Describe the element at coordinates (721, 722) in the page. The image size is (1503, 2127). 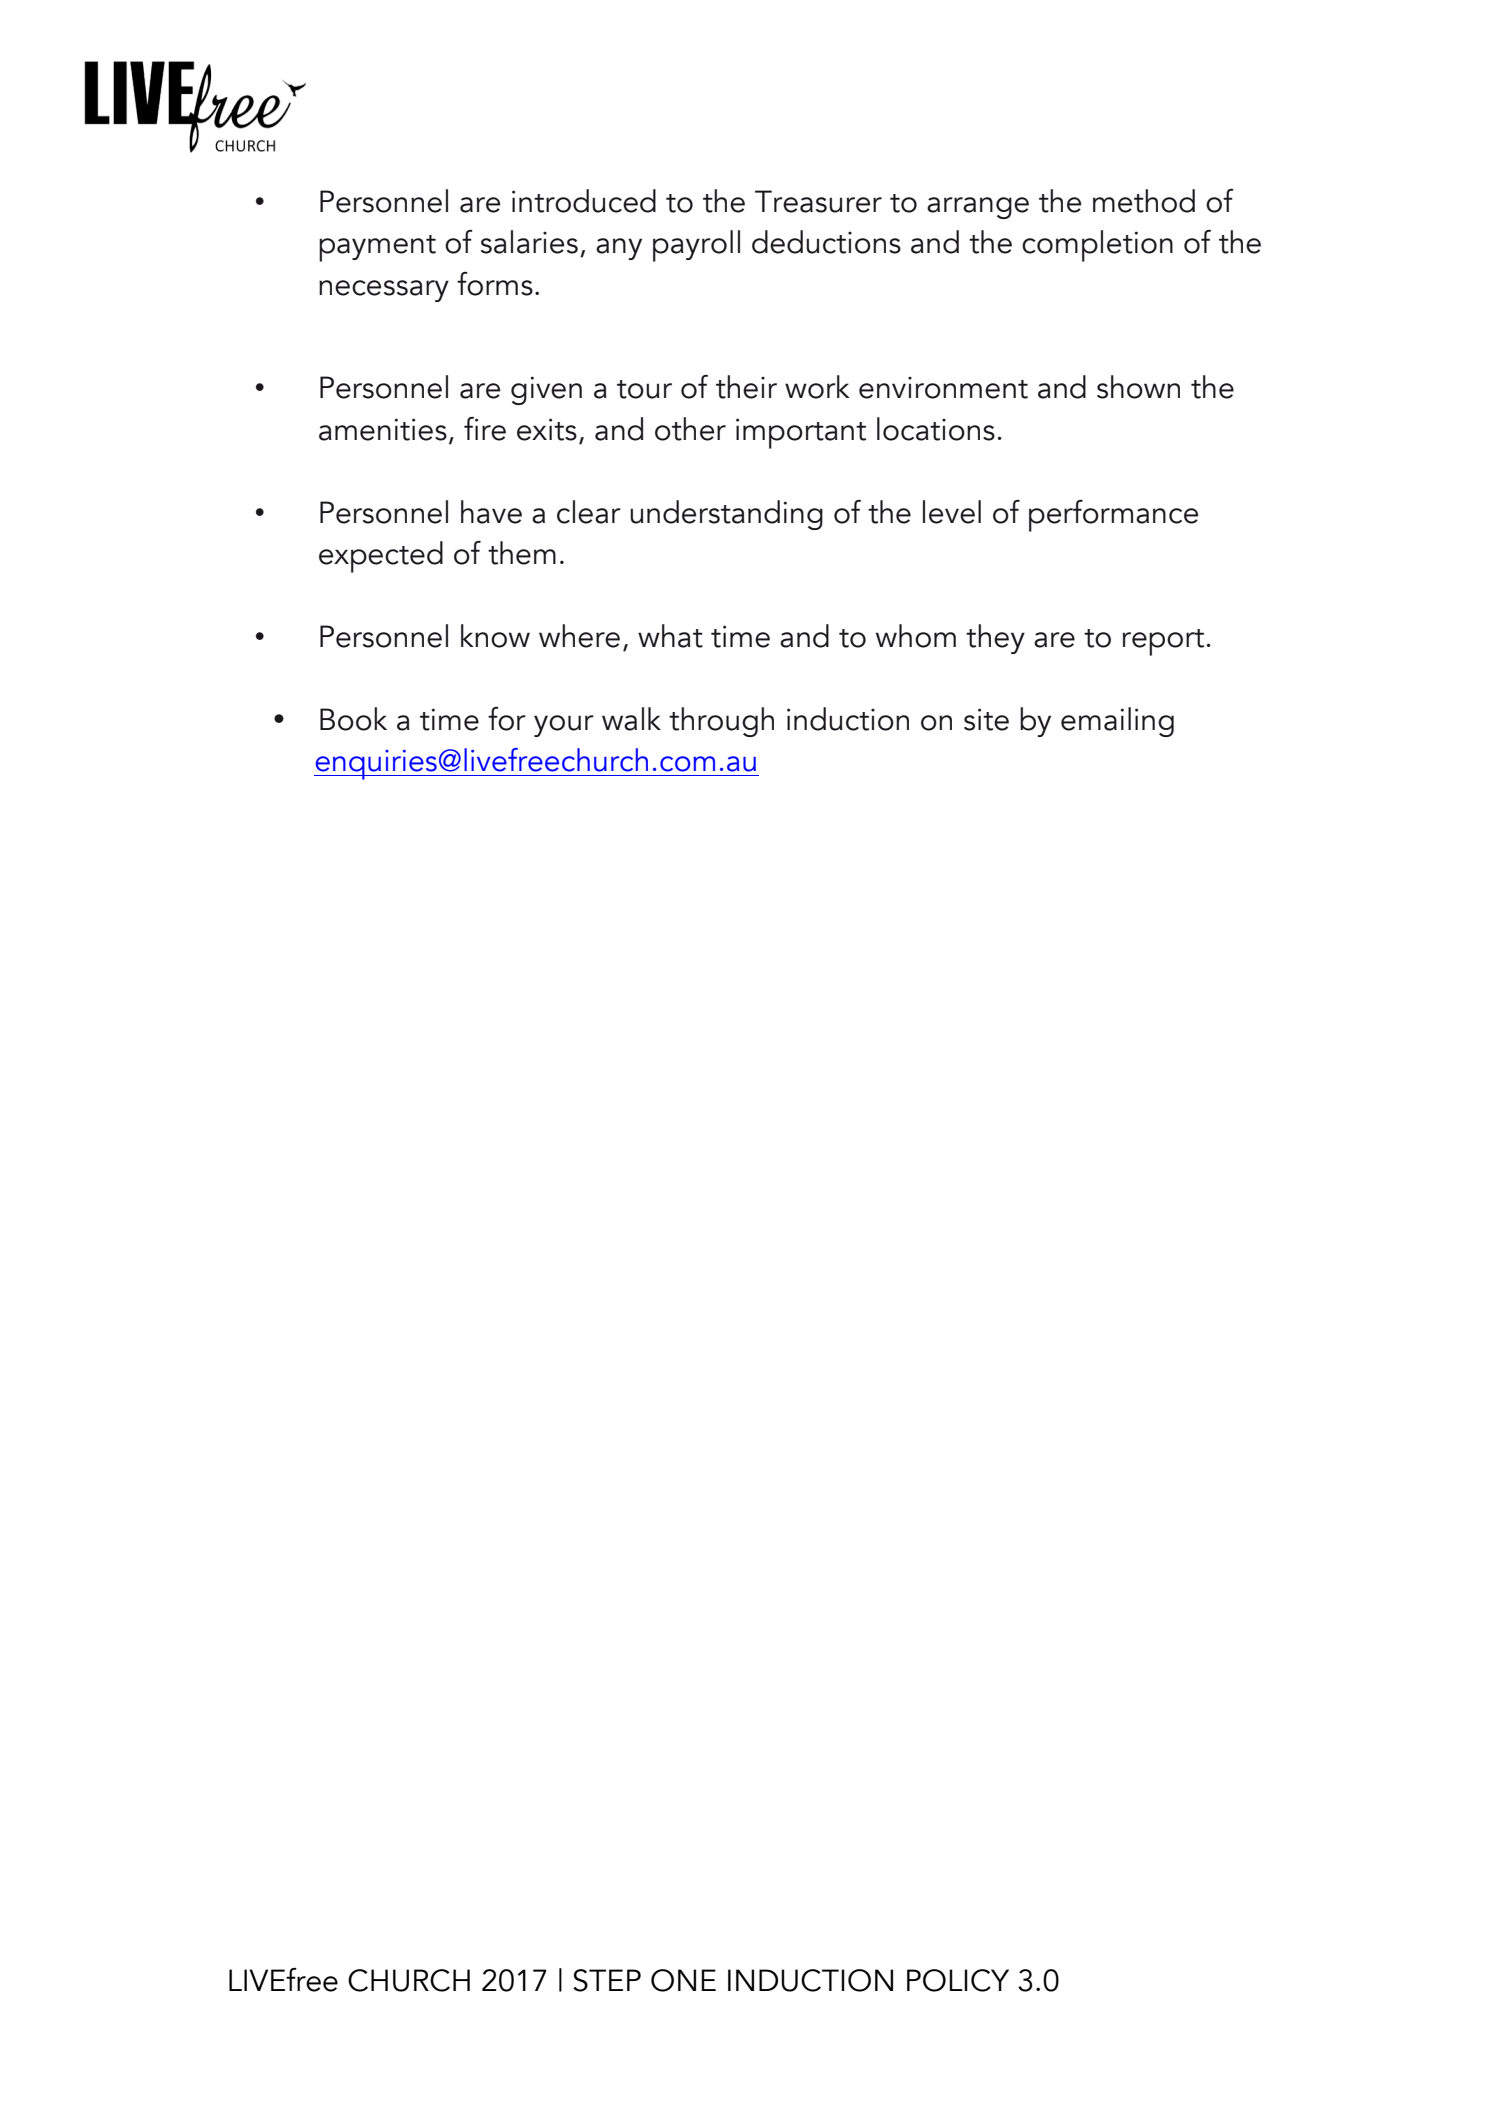
I see `through` at that location.
